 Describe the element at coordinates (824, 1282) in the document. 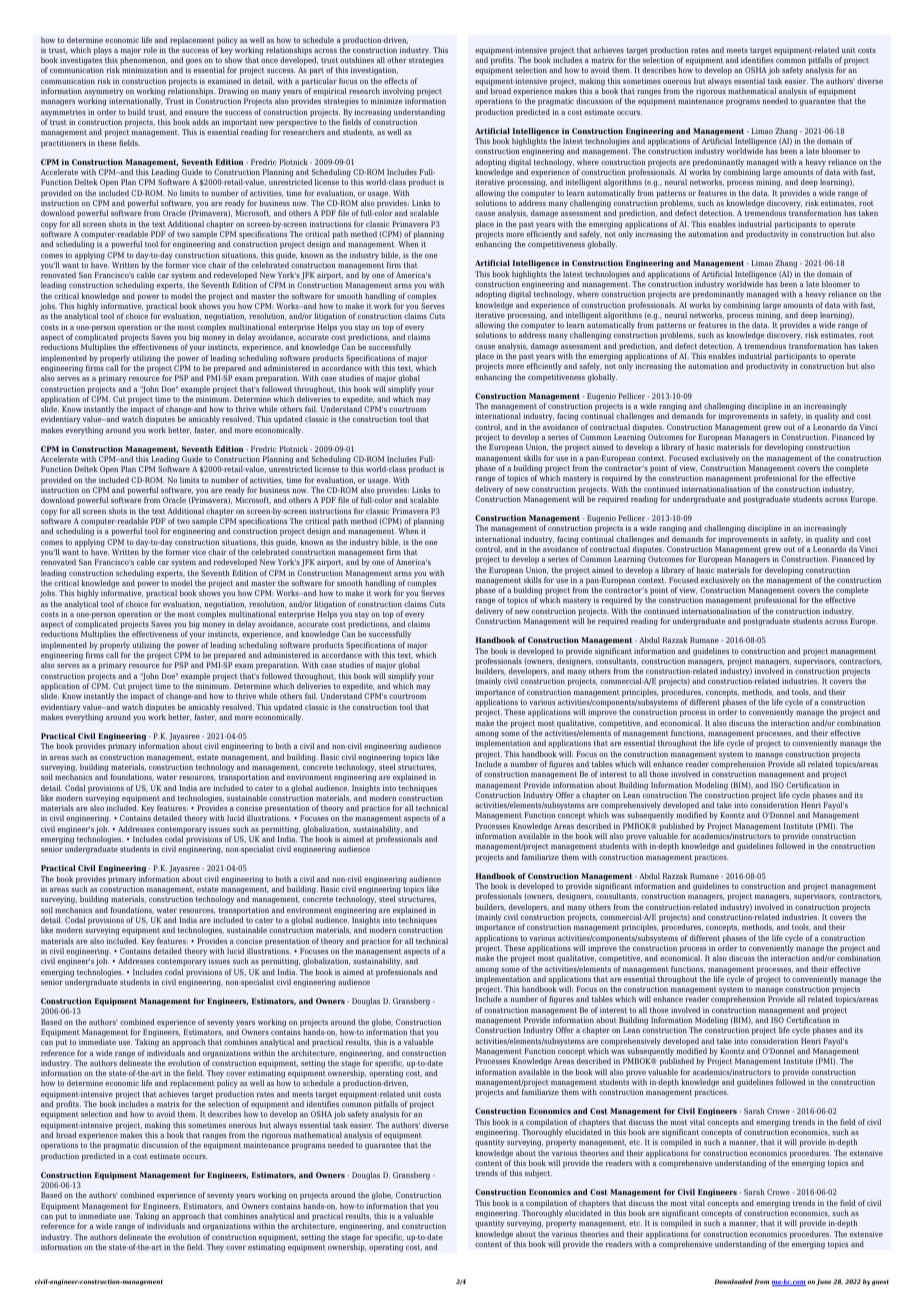

I see `June` at that location.
